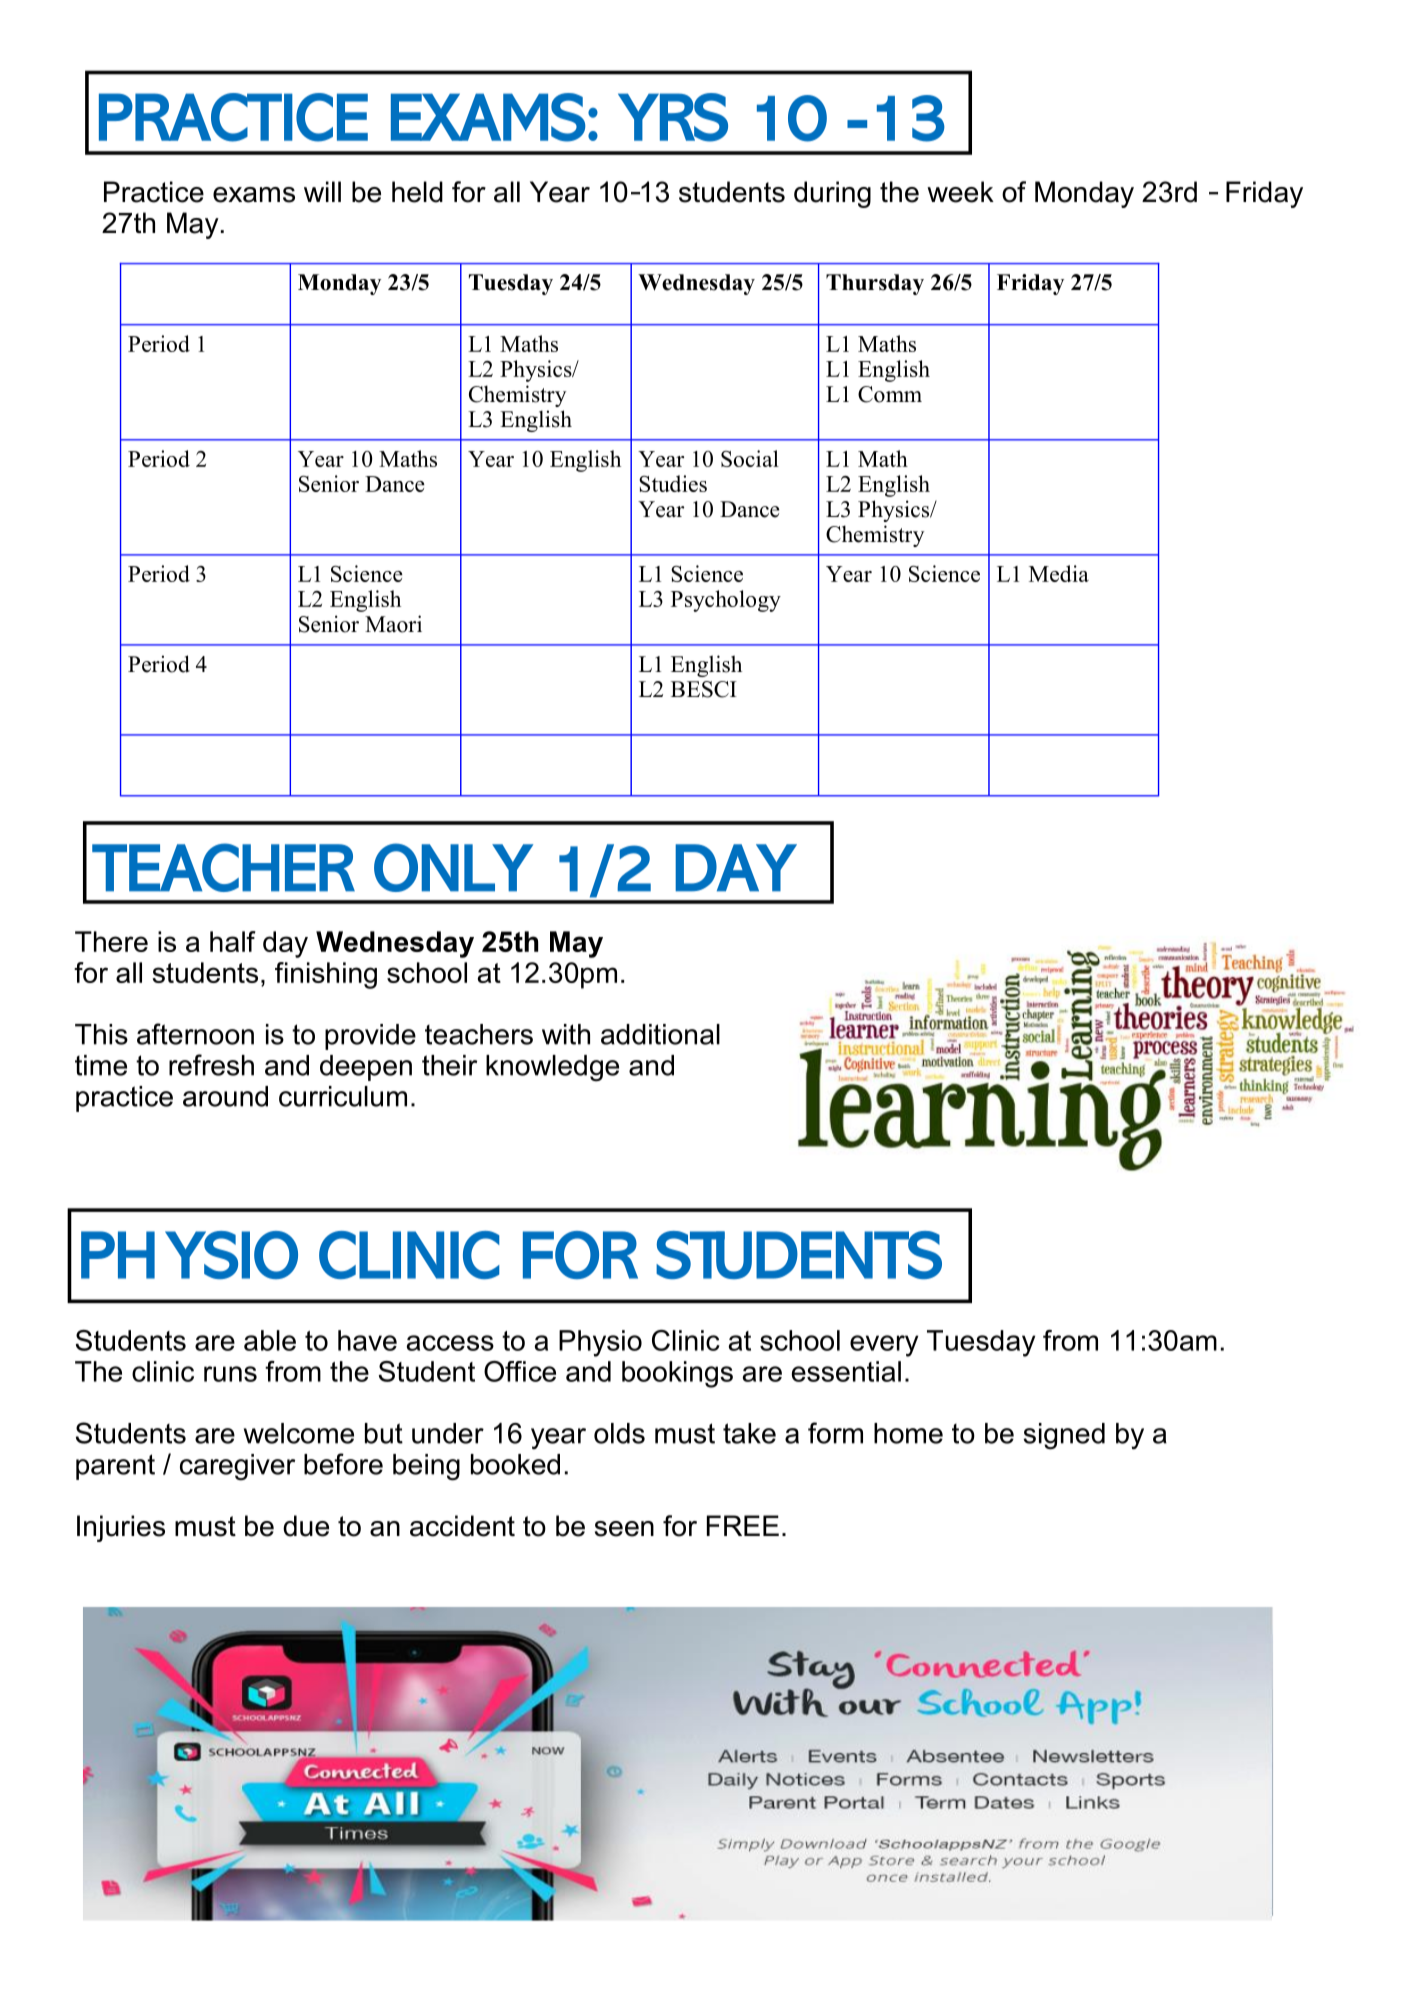  Describe the element at coordinates (960, 192) in the screenshot. I see `week` at that location.
